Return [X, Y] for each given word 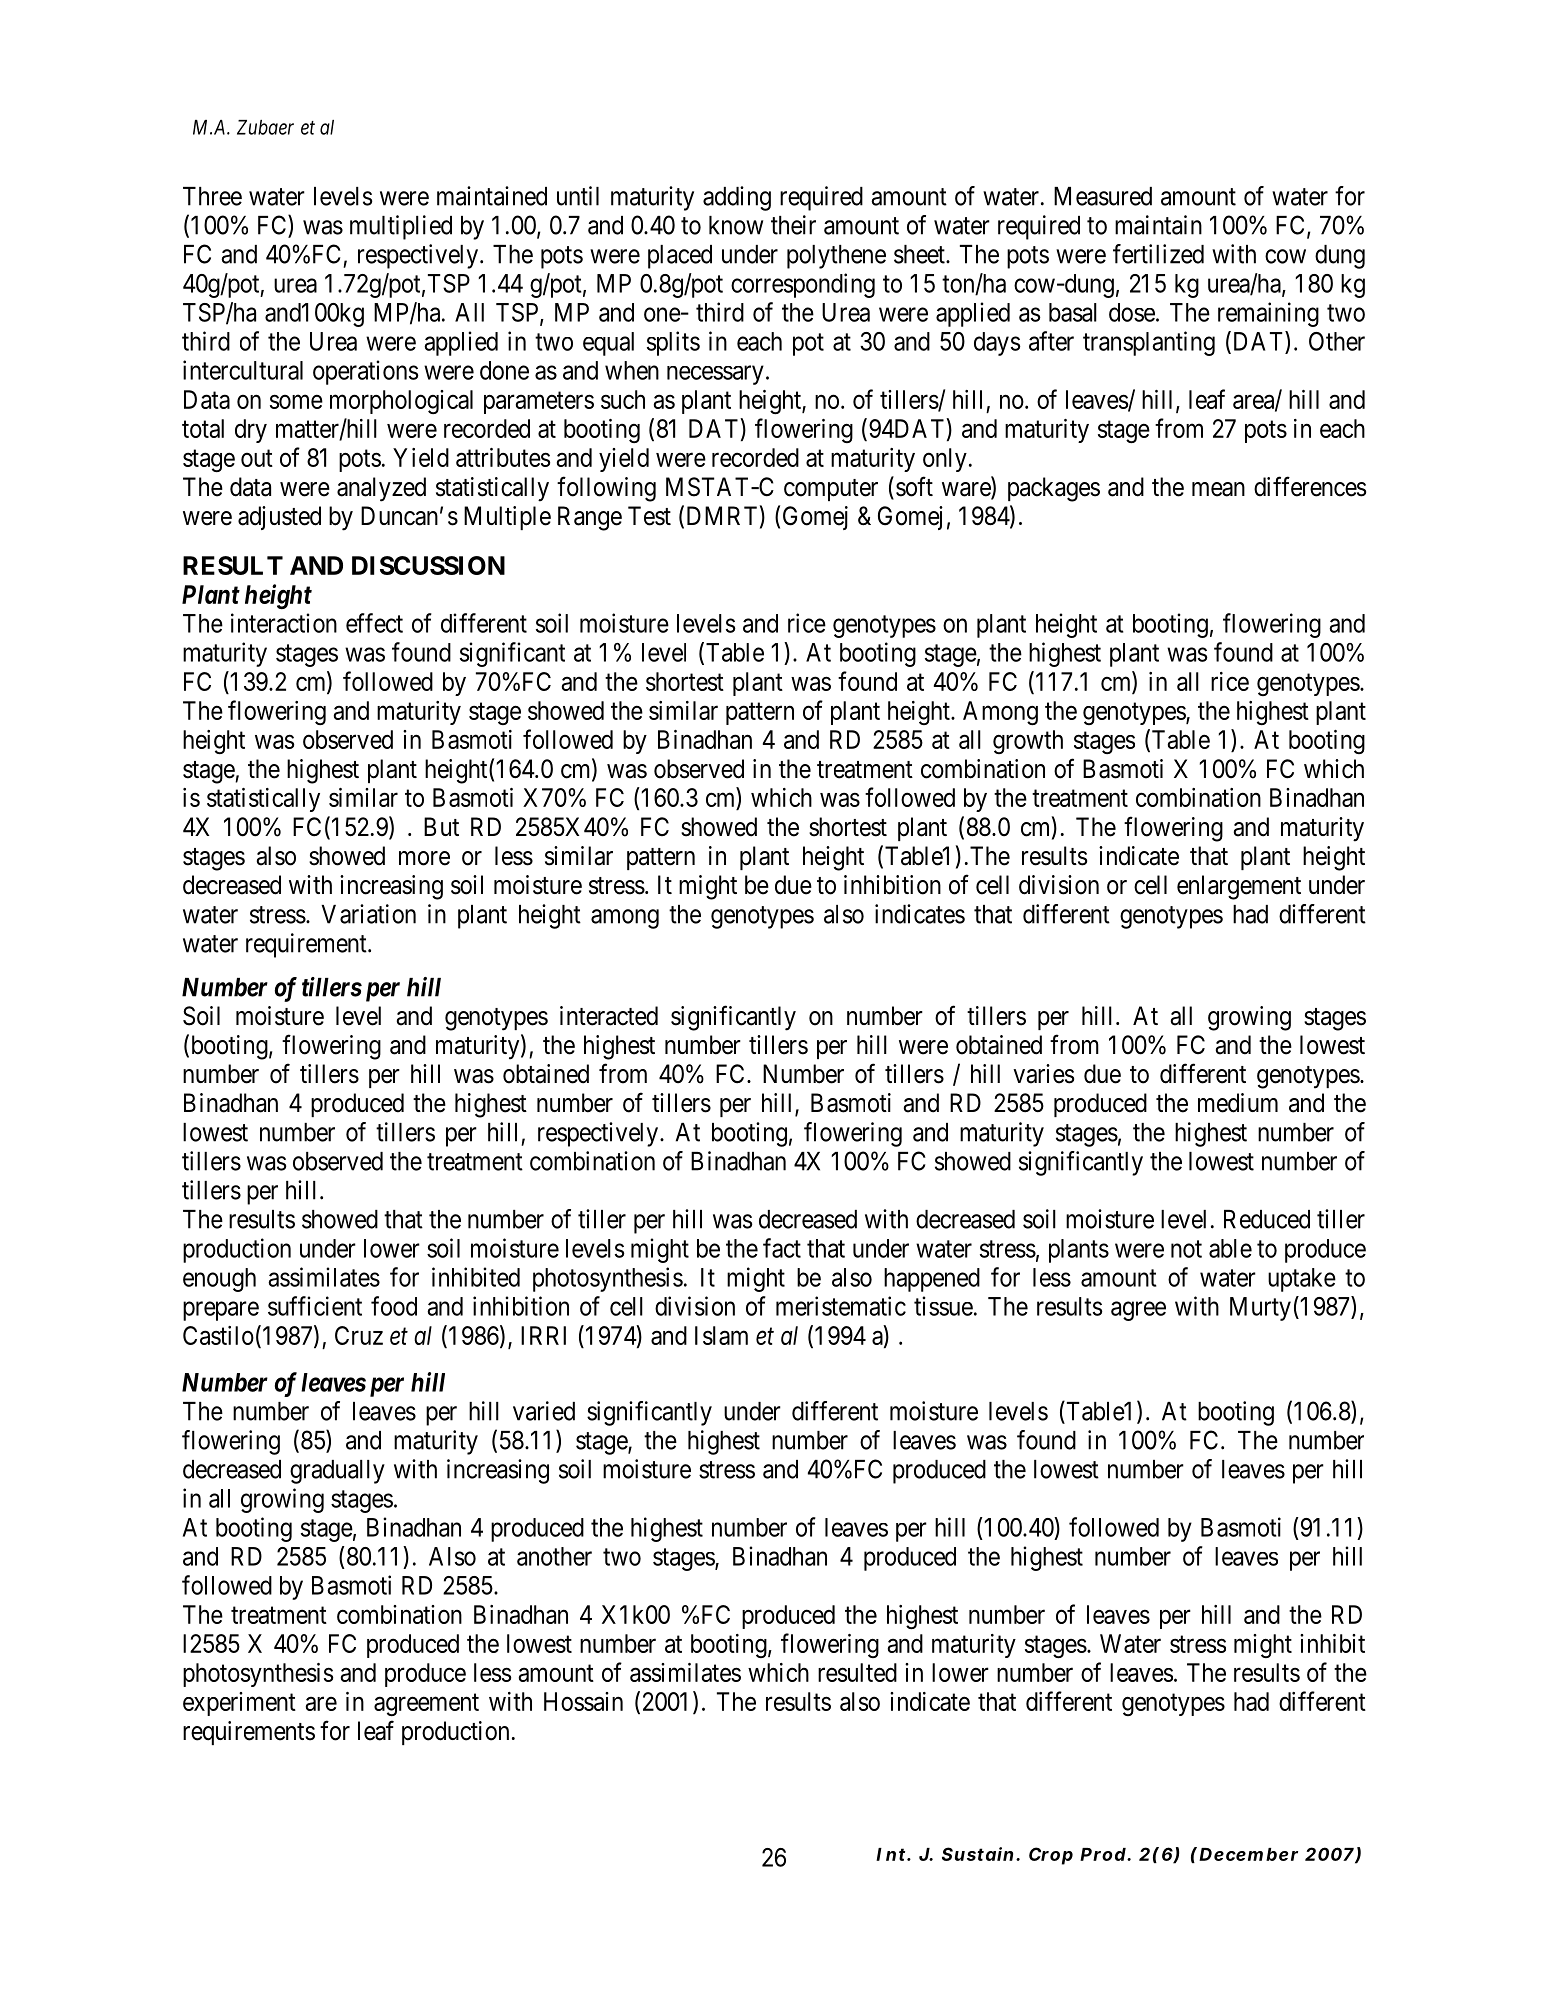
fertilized [1158, 254]
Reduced [1267, 1219]
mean [1218, 489]
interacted [609, 1016]
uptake [1302, 1280]
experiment [239, 1704]
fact [782, 1248]
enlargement [1239, 887]
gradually [337, 1472]
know [736, 225]
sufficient [315, 1306]
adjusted [279, 518]
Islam [721, 1335]
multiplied [401, 227]
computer [831, 490]
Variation [368, 914]
